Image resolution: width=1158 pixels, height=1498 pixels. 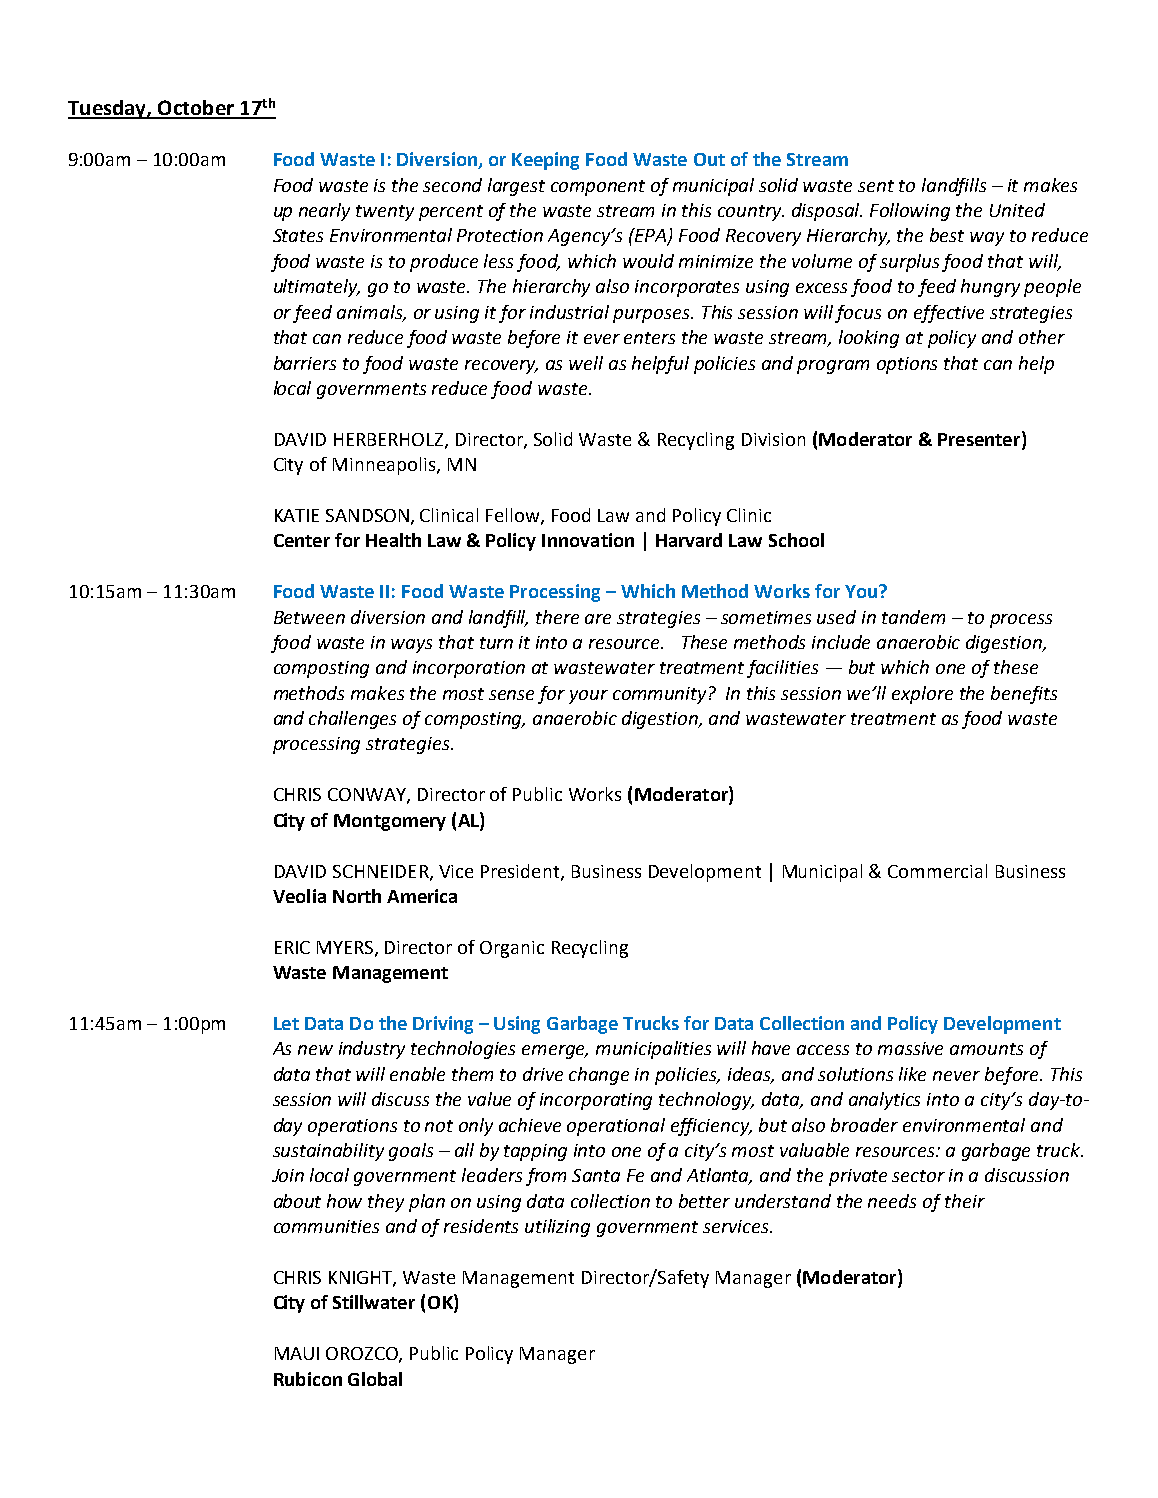 What do you see at coordinates (315, 1050) in the document?
I see `new` at bounding box center [315, 1050].
